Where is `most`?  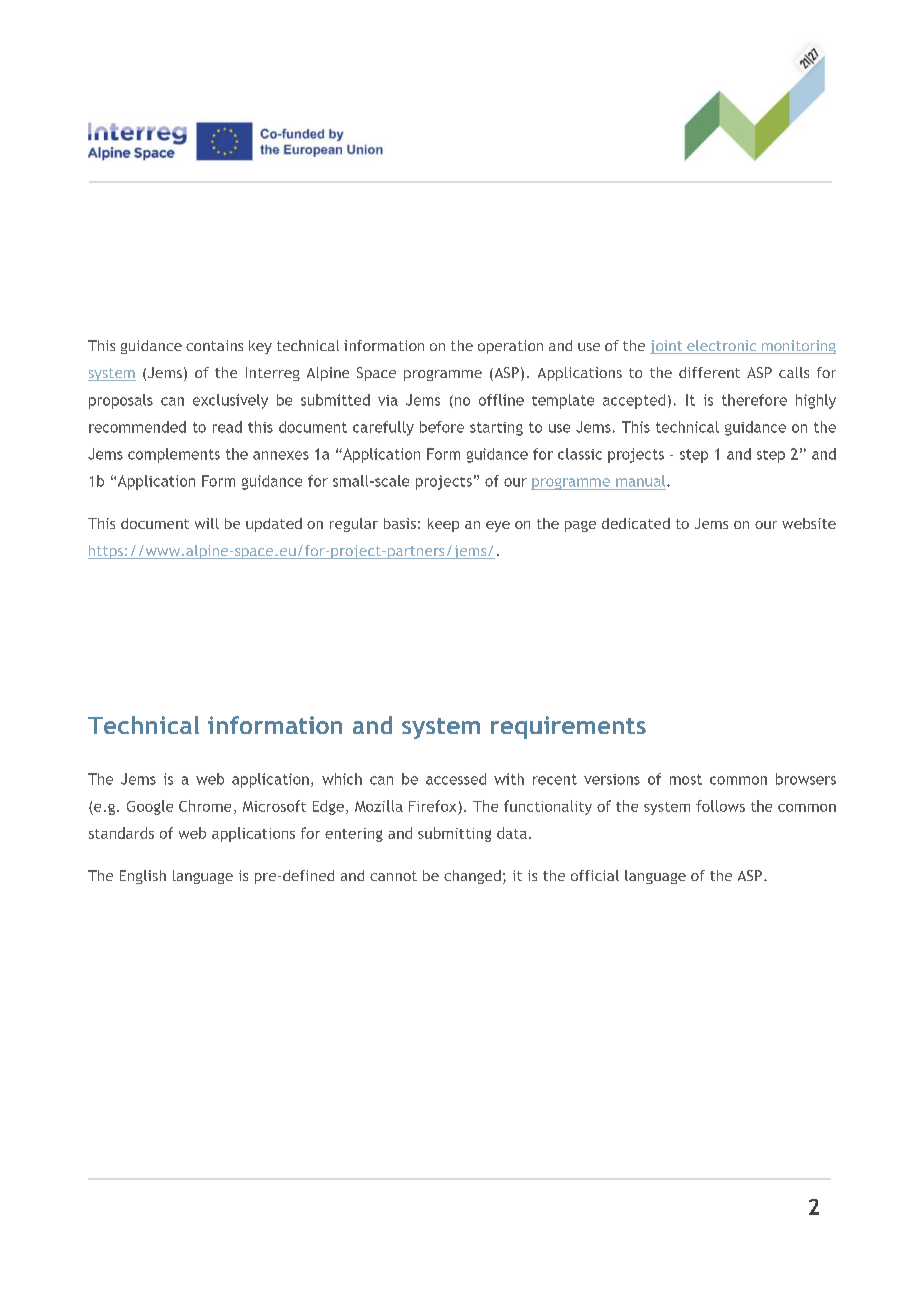 most is located at coordinates (686, 779).
